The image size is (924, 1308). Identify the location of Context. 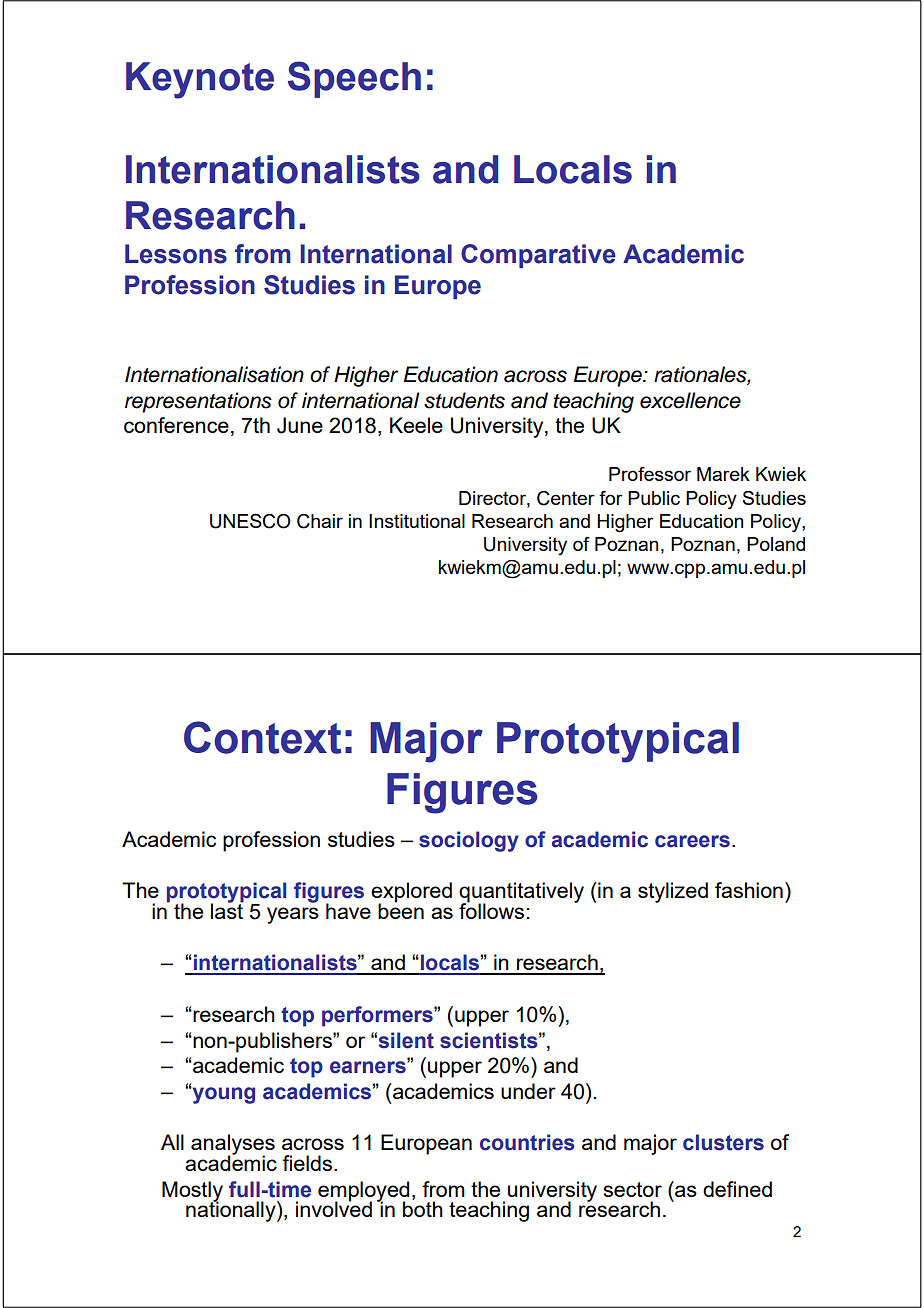
(262, 737).
